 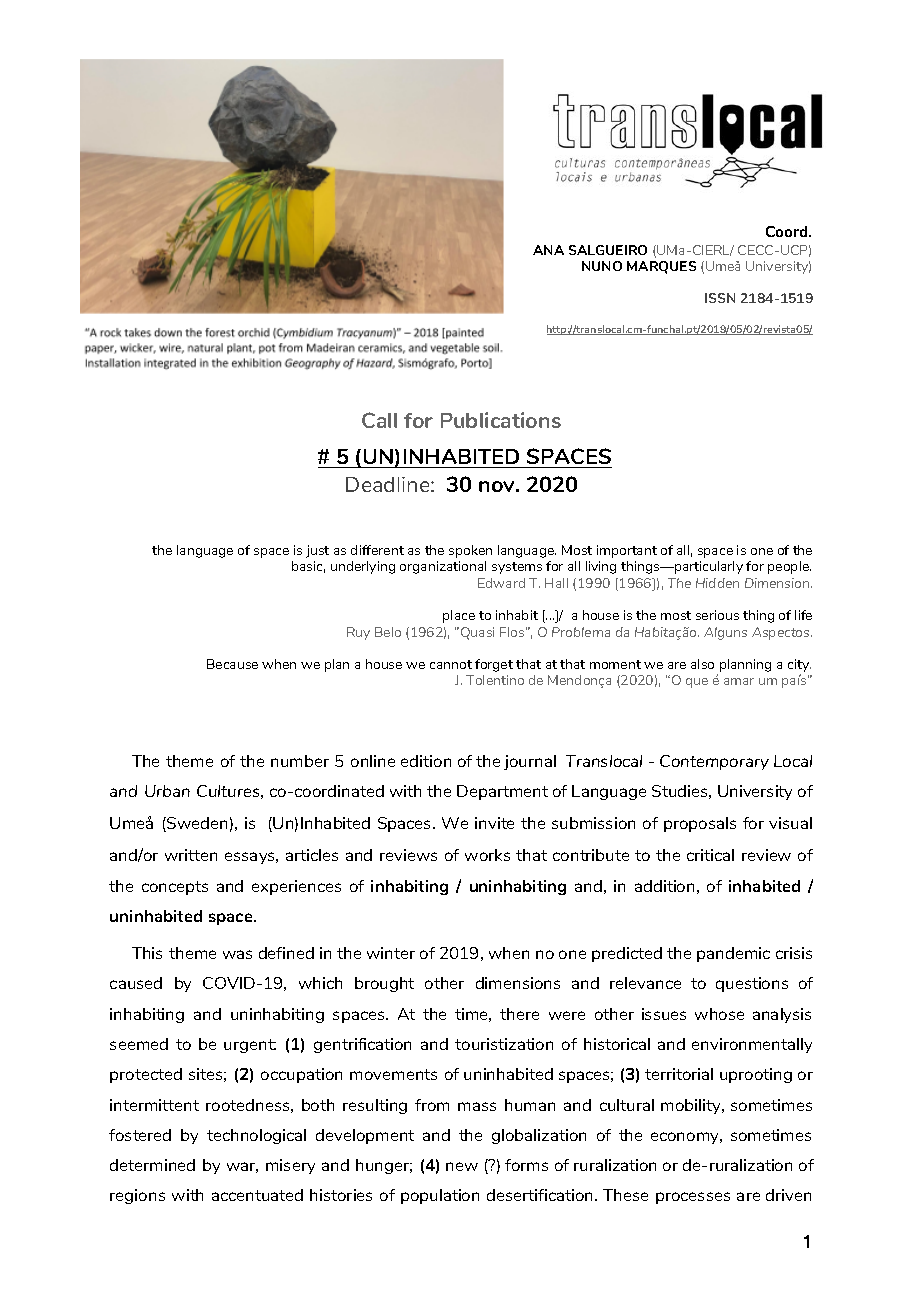 What do you see at coordinates (602, 266) in the screenshot?
I see `NUNO` at bounding box center [602, 266].
